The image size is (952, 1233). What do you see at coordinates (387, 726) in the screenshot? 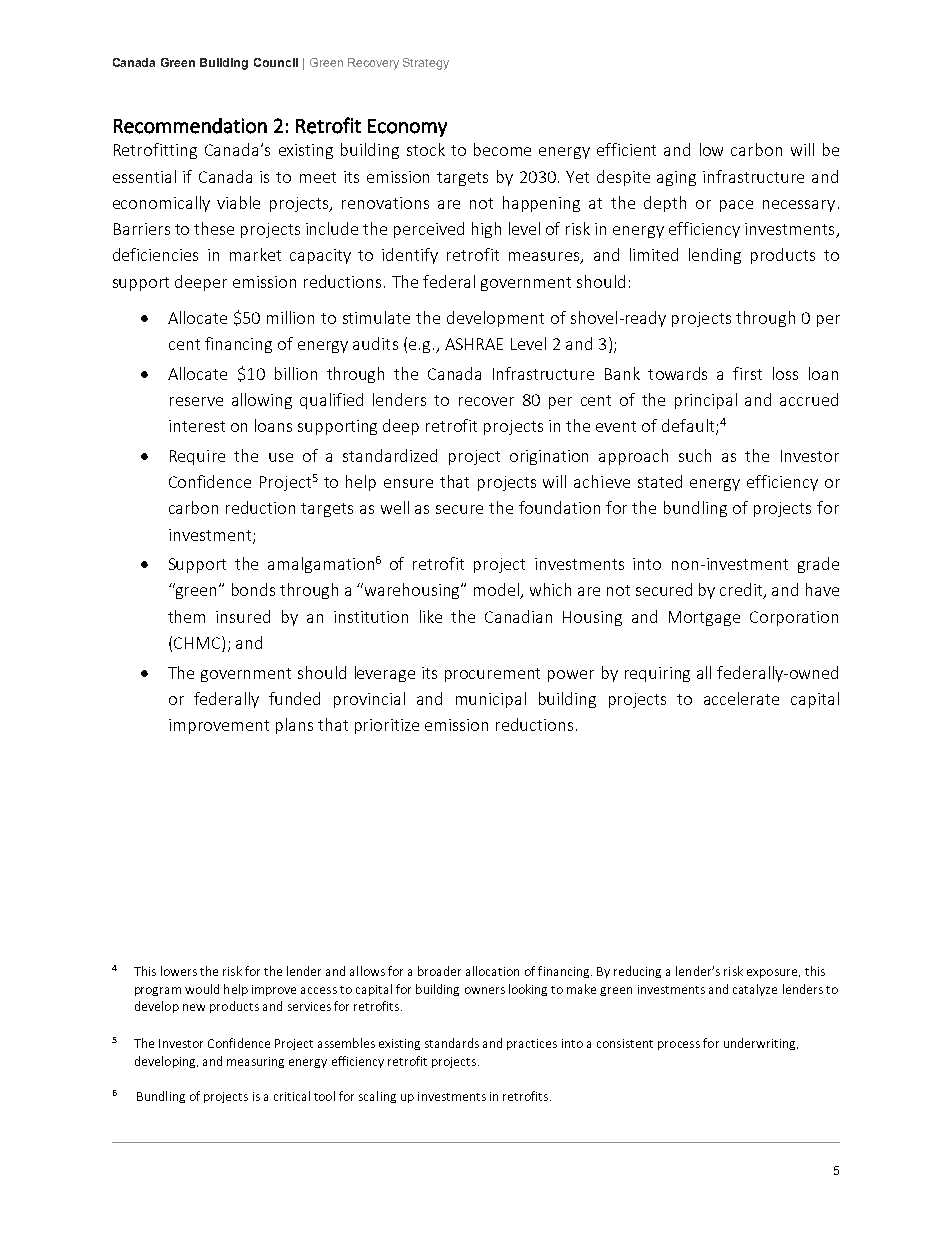
I see `prioritize` at bounding box center [387, 726].
